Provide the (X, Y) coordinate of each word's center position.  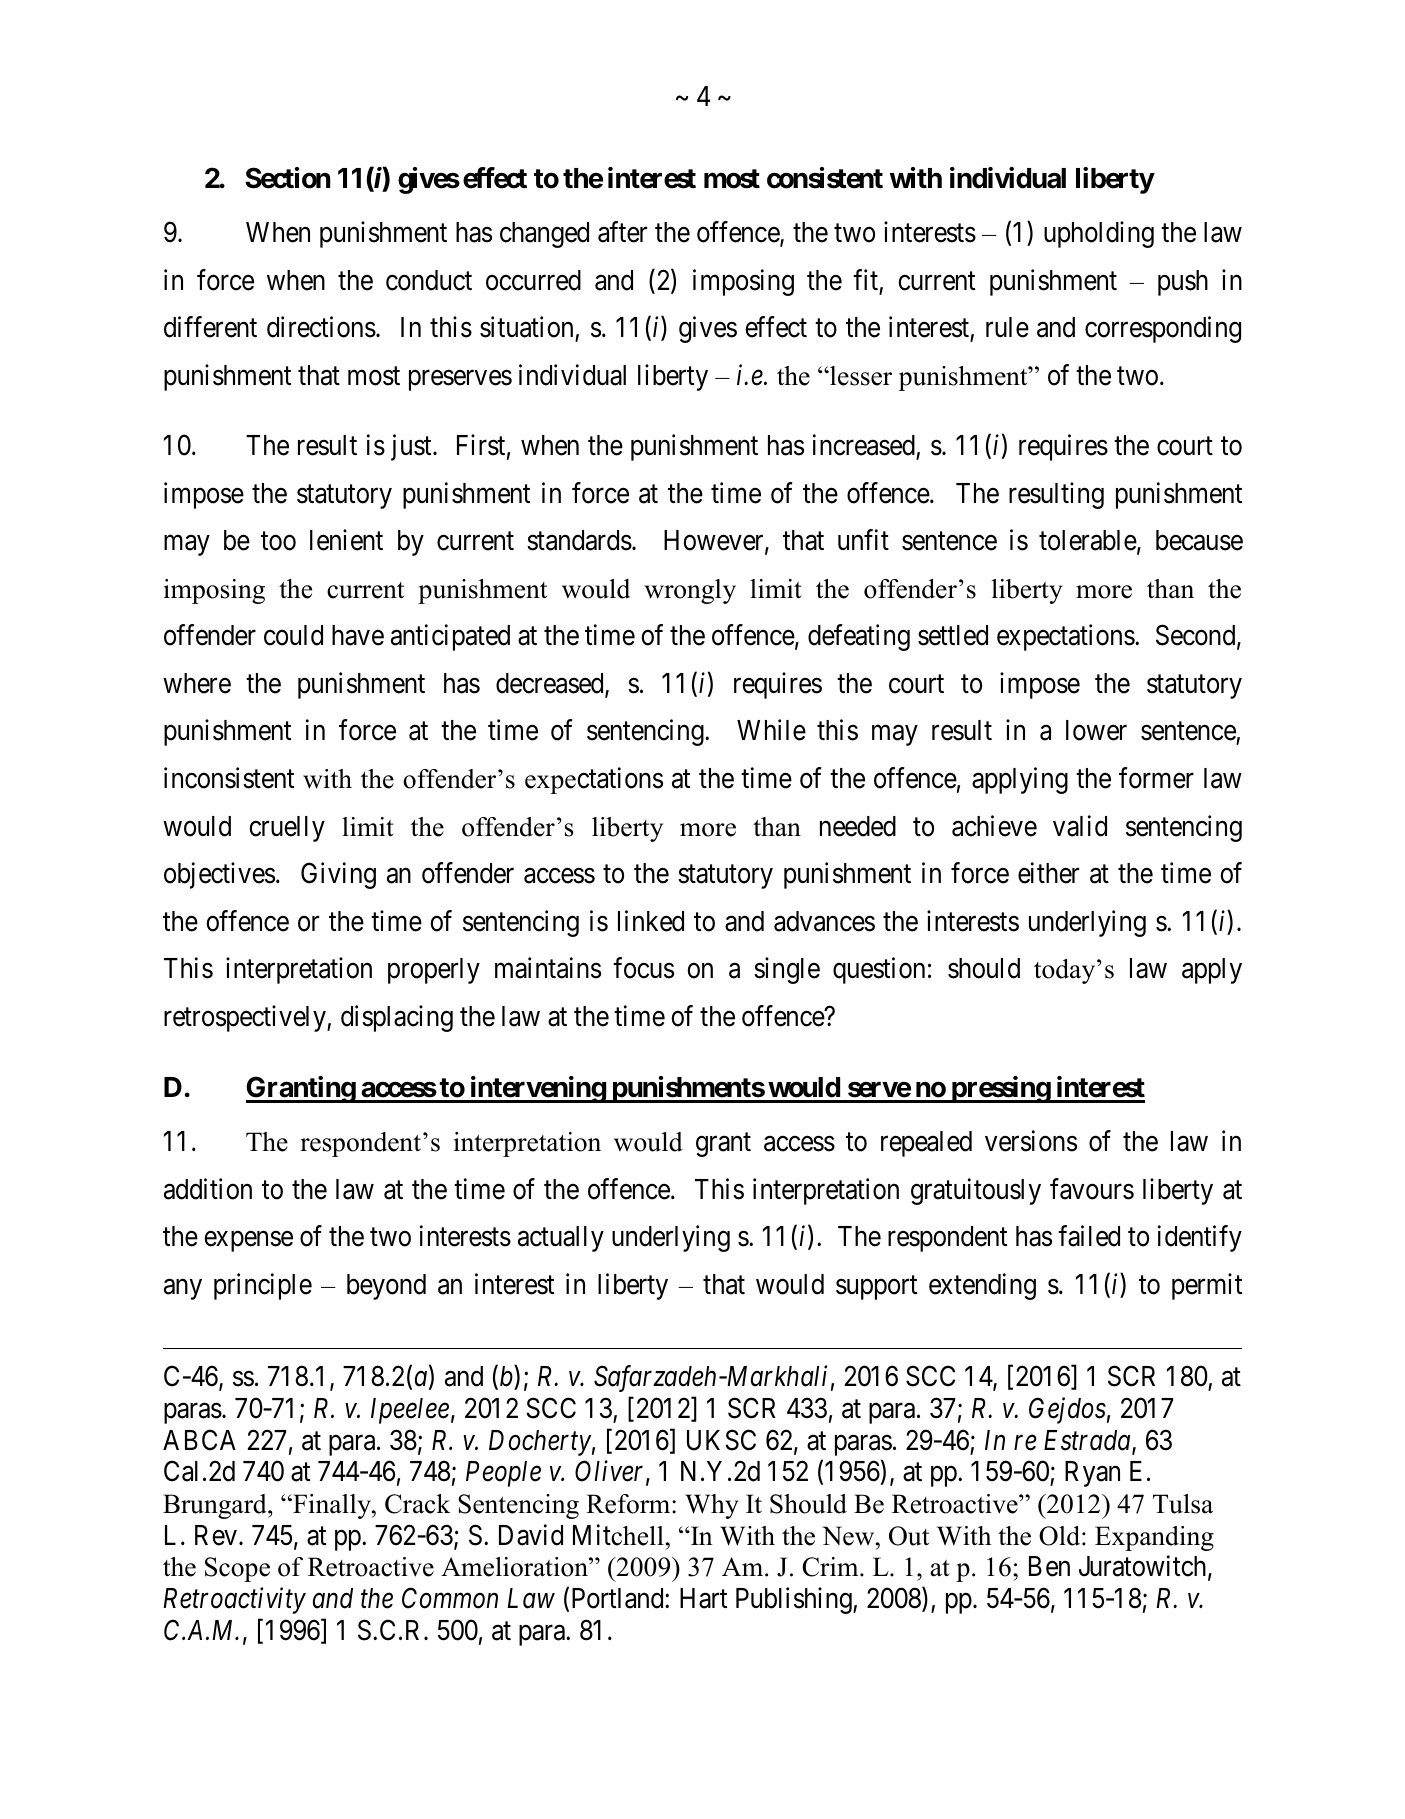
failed (1089, 1236)
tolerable (1088, 540)
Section (287, 178)
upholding (1099, 234)
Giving (338, 875)
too (278, 541)
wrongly (690, 591)
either (1048, 873)
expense (248, 1241)
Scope (237, 1569)
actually (561, 1239)
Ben (1049, 1566)
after (622, 232)
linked (651, 921)
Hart (703, 1598)
